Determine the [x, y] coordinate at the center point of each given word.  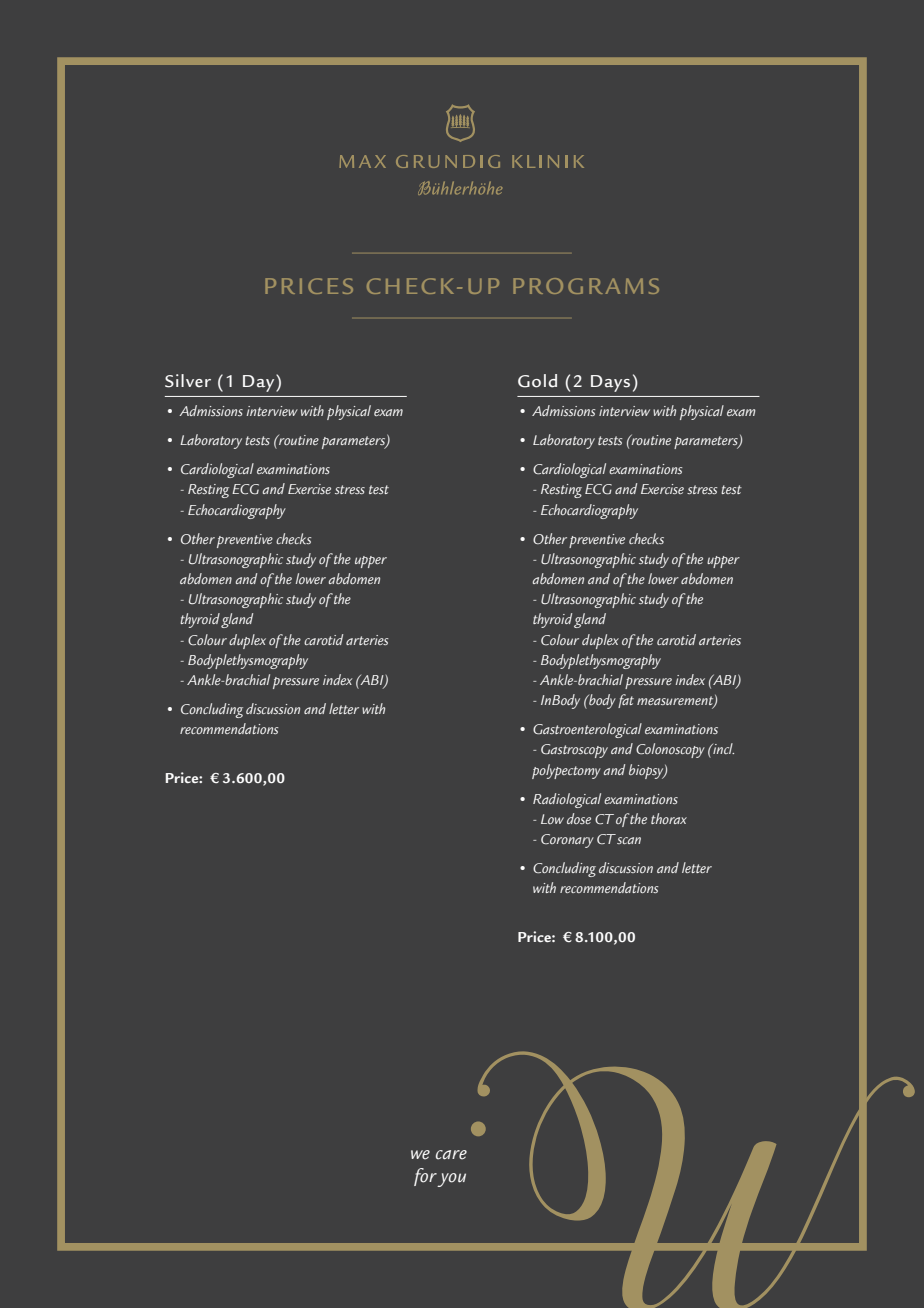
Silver [188, 381]
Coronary [567, 841]
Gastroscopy [574, 751]
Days [610, 383]
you [451, 1180]
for [426, 1177]
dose [579, 818]
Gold [537, 381]
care [451, 1155]
